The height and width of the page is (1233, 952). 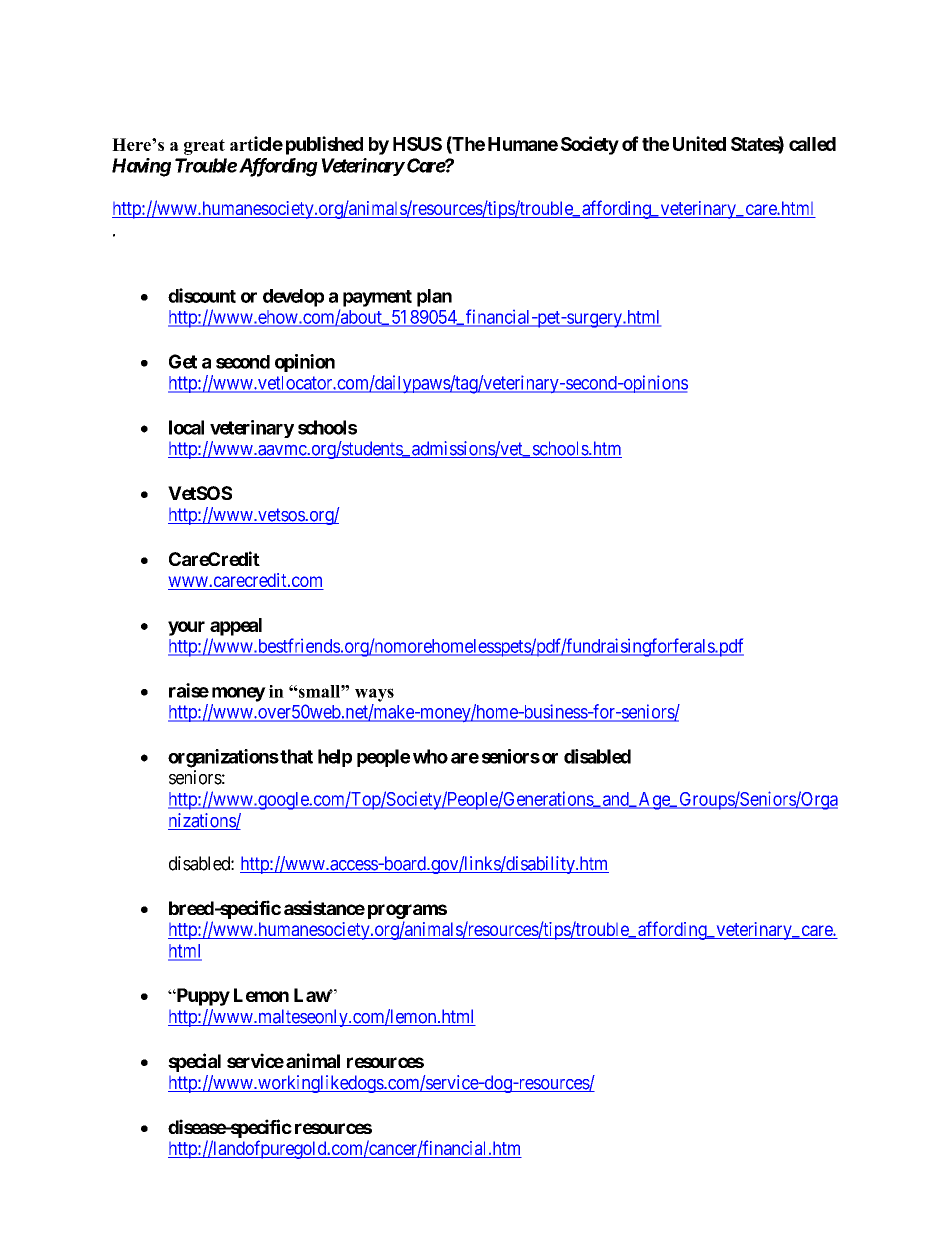 What do you see at coordinates (194, 1062) in the page?
I see `special` at bounding box center [194, 1062].
